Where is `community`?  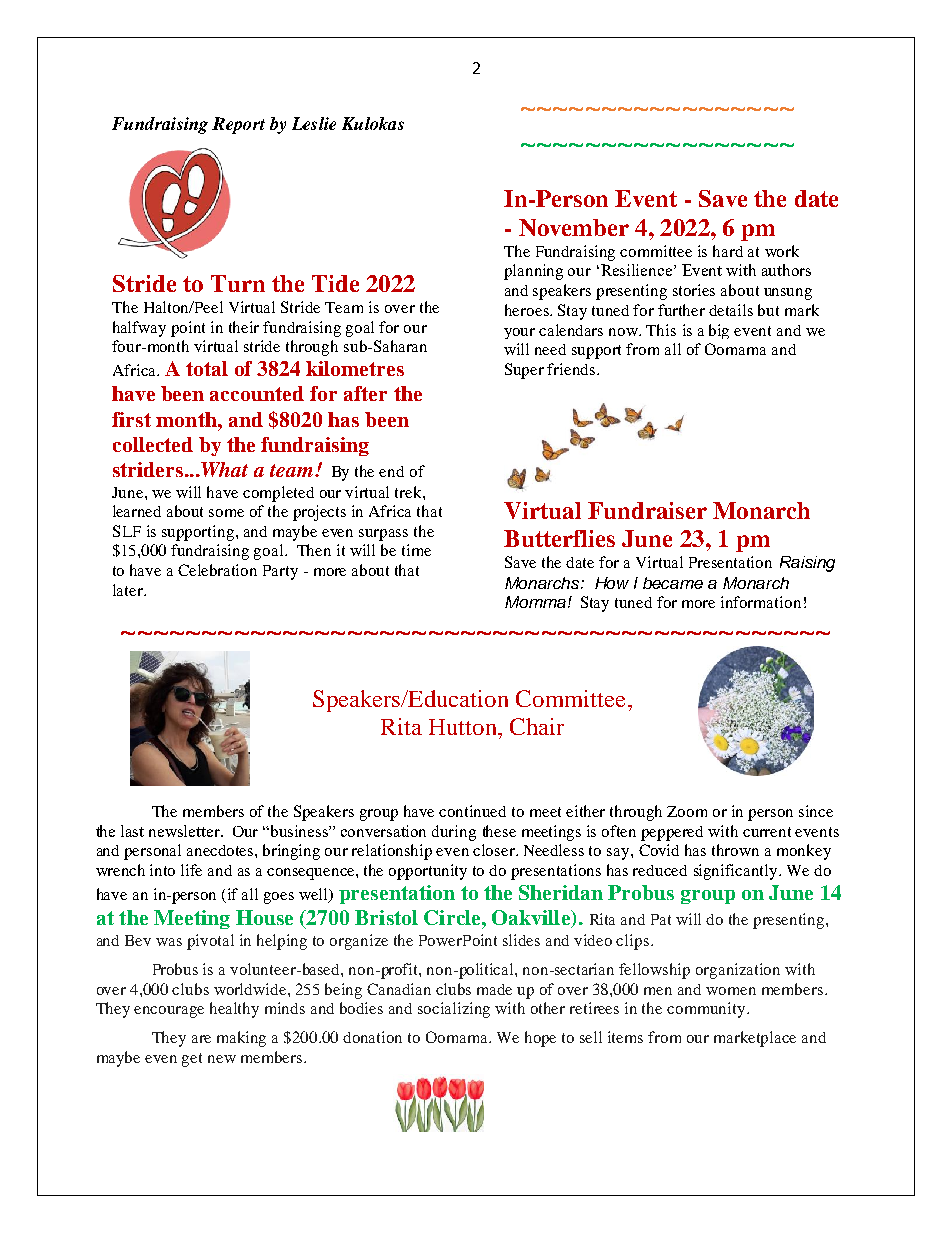 community is located at coordinates (707, 1010).
